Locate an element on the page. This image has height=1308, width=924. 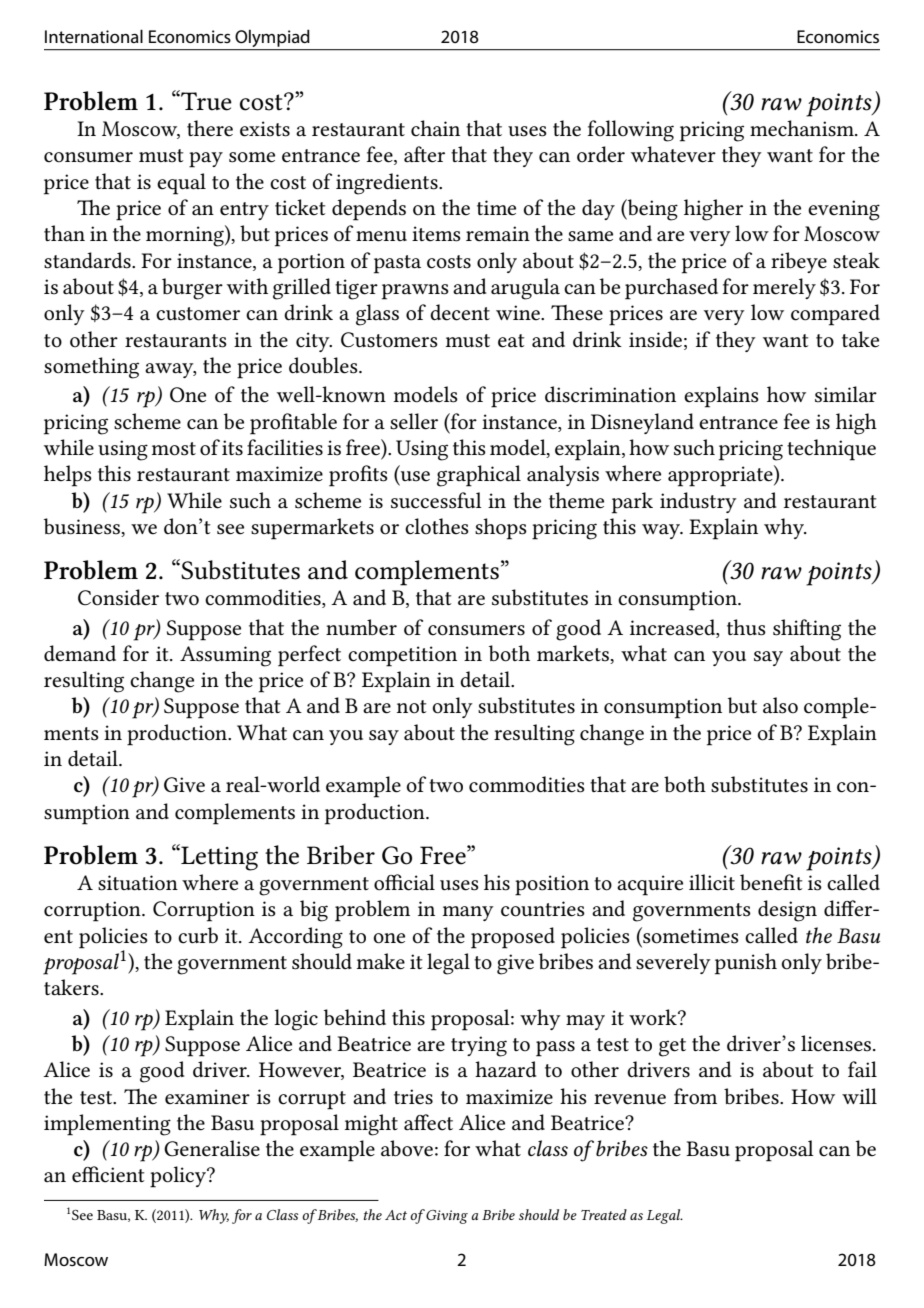
clothes is located at coordinates (437, 526).
